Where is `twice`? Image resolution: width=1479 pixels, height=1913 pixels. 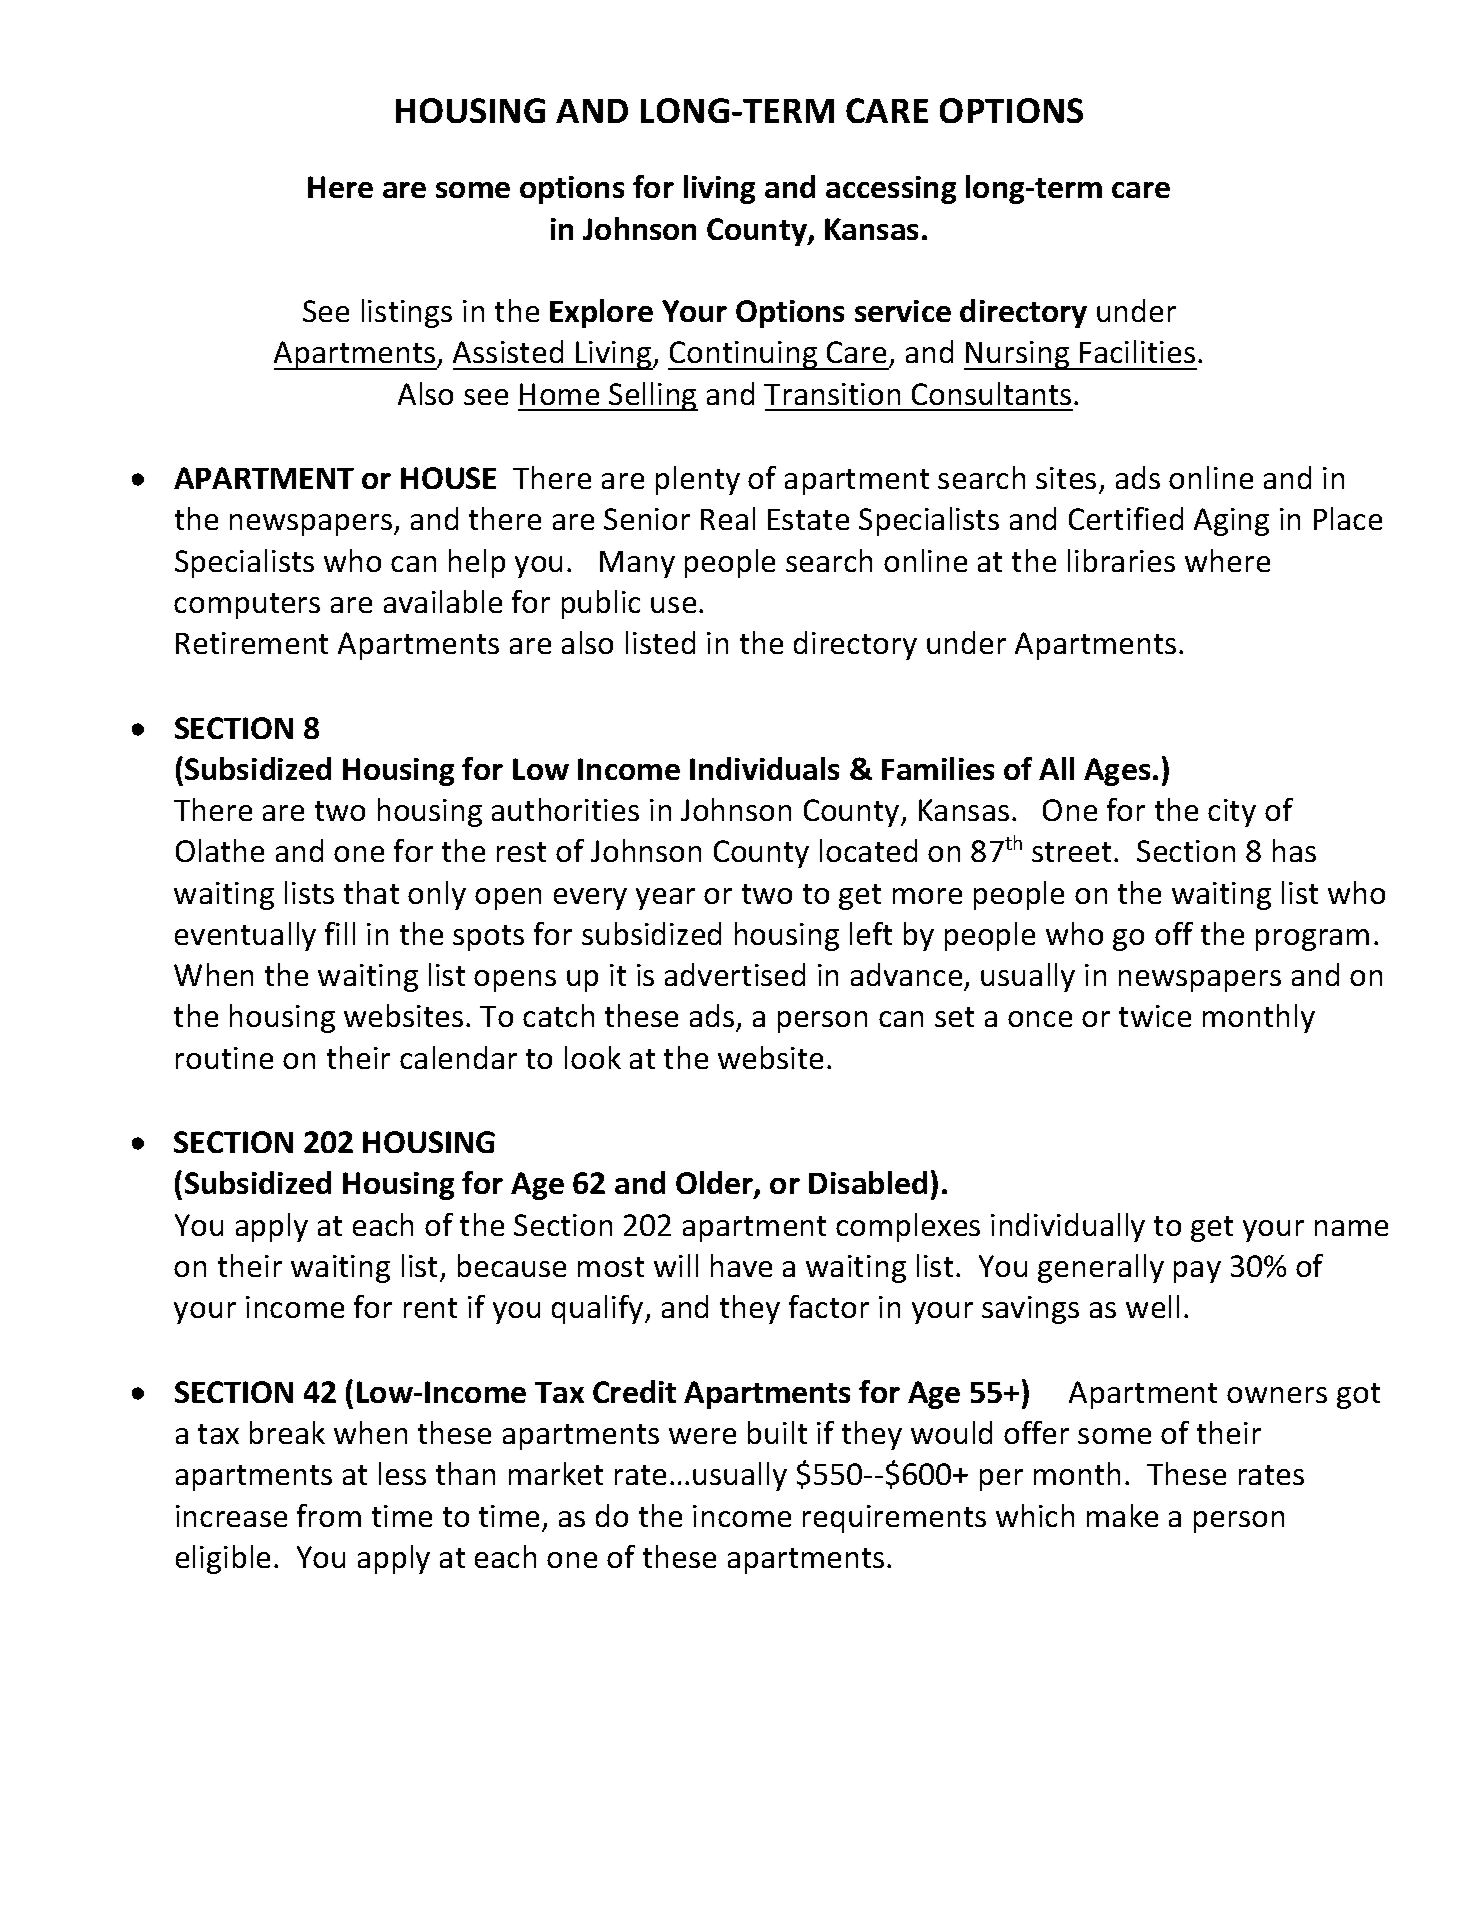
twice is located at coordinates (1155, 1016).
